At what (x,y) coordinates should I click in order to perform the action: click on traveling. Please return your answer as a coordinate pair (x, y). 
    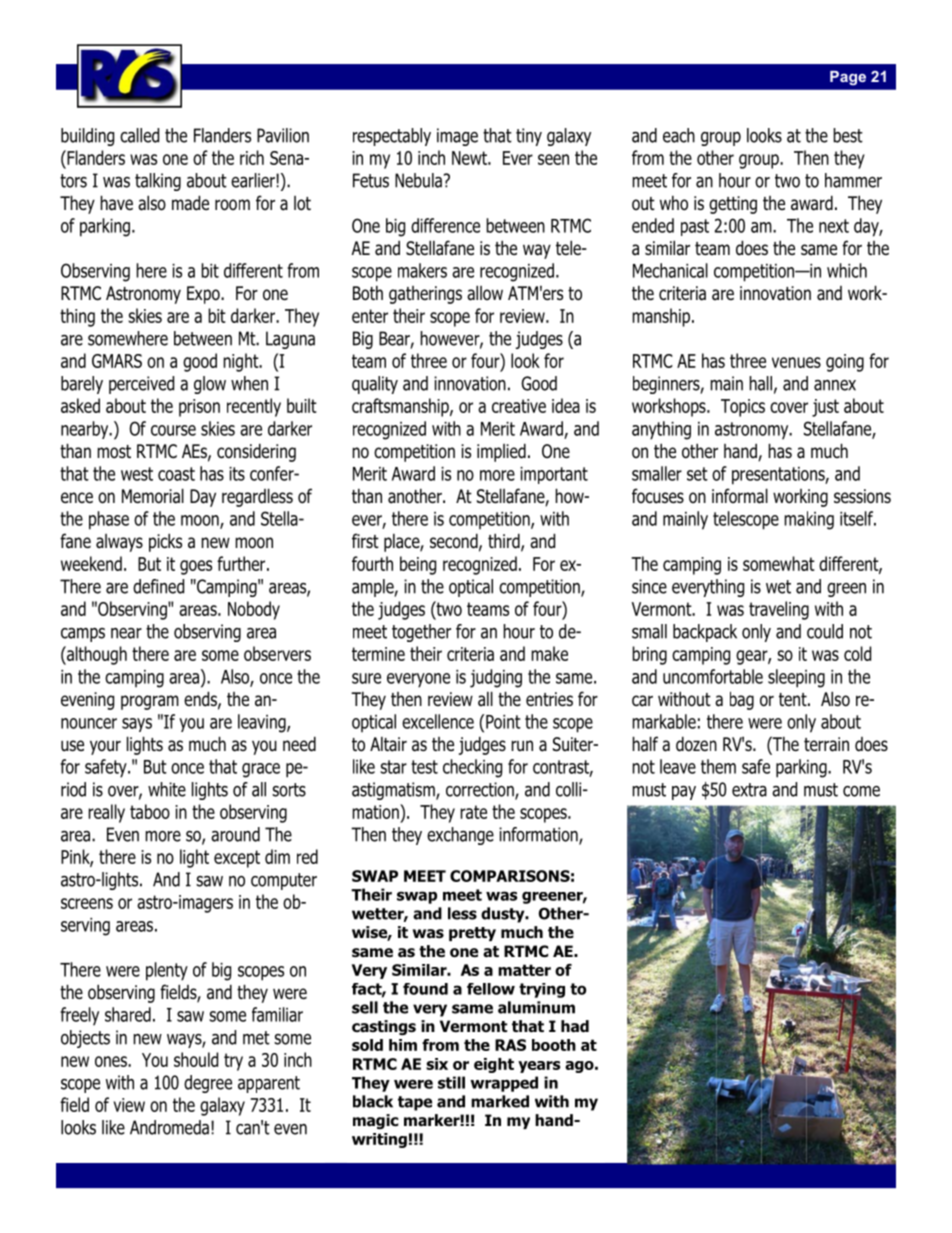
    Looking at the image, I should click on (779, 610).
